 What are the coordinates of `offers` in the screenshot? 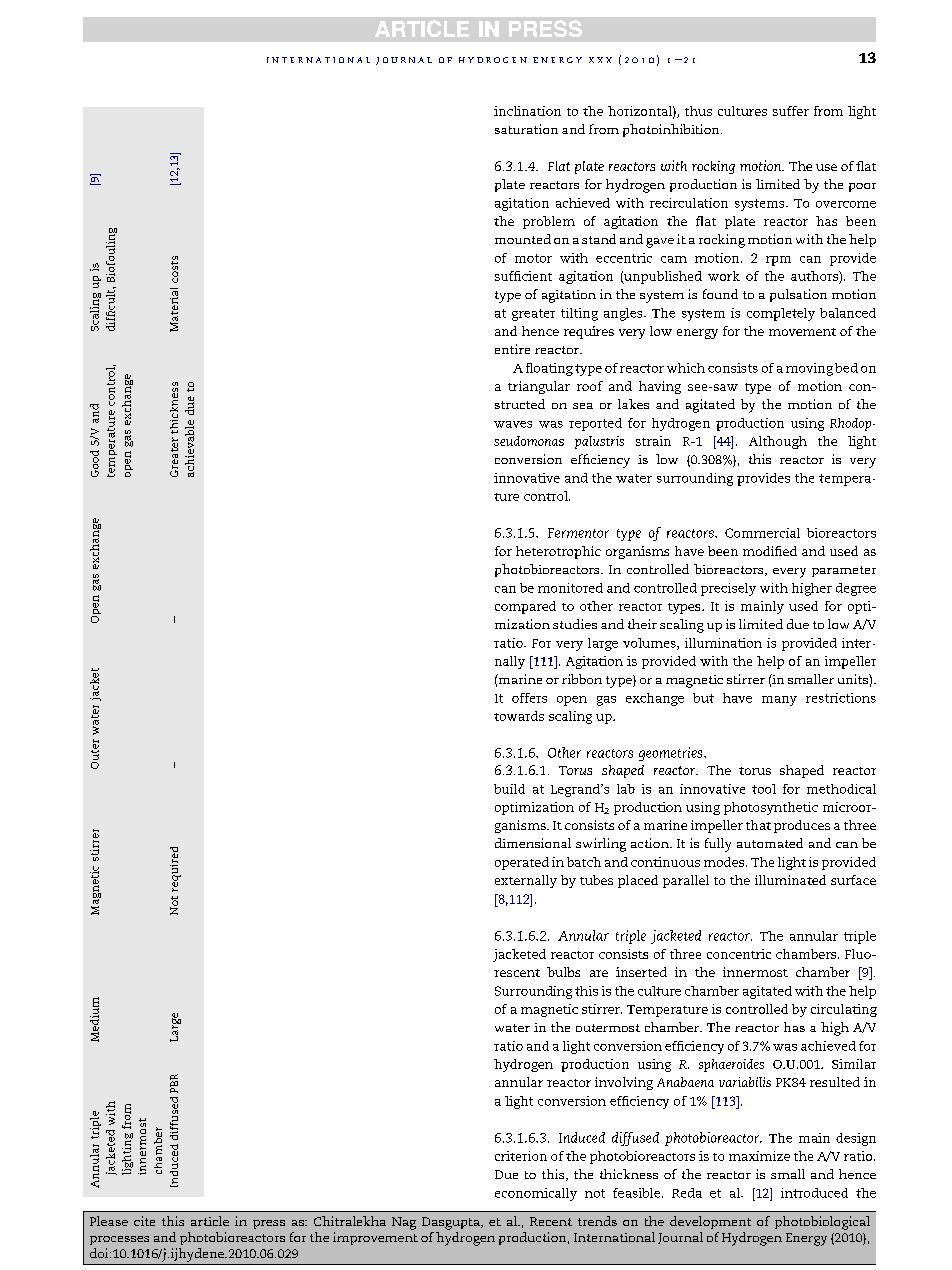 It's located at (529, 698).
